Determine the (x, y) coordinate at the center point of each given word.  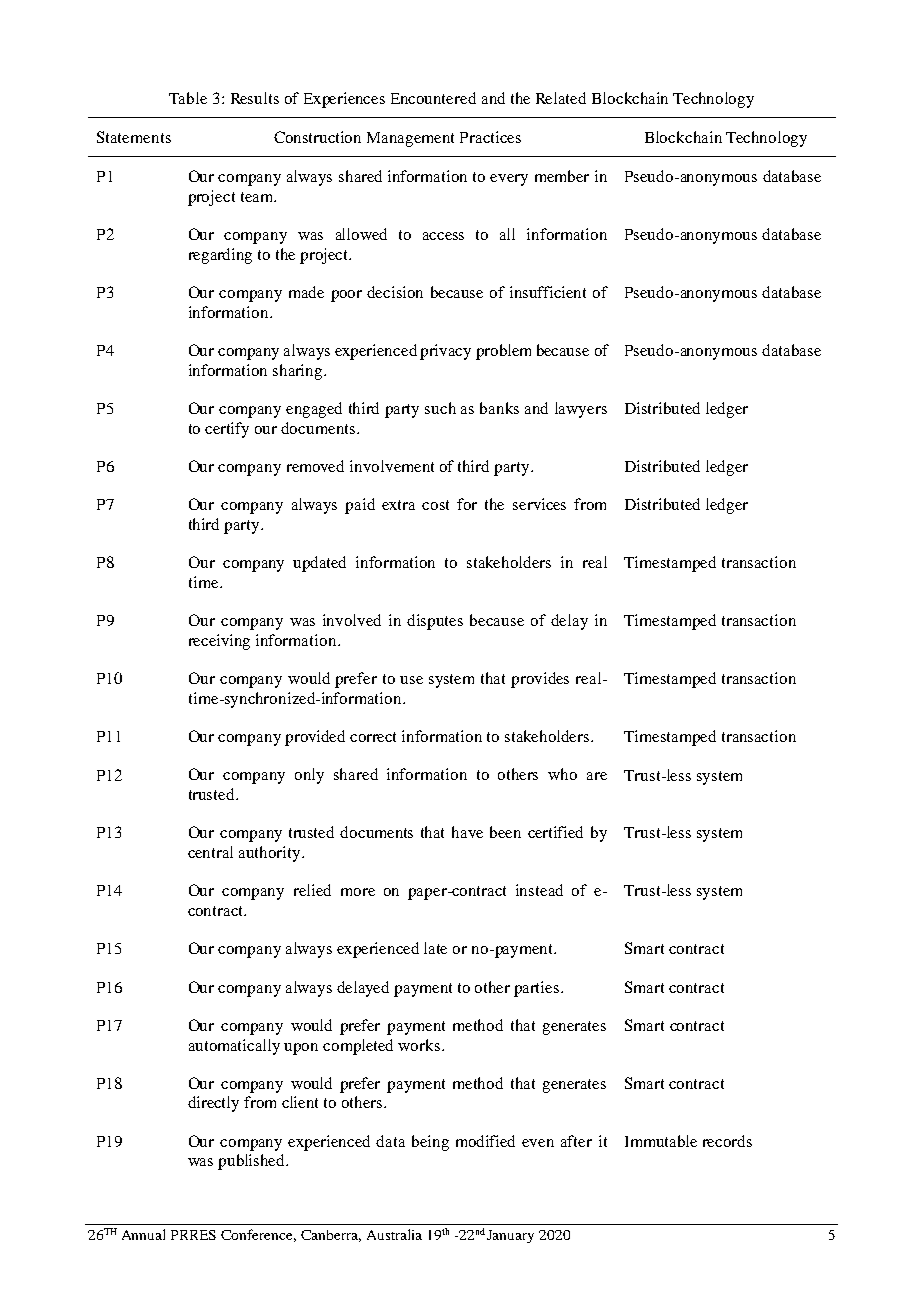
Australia (394, 1234)
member (562, 176)
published (253, 1162)
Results (255, 98)
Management (410, 139)
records (727, 1141)
